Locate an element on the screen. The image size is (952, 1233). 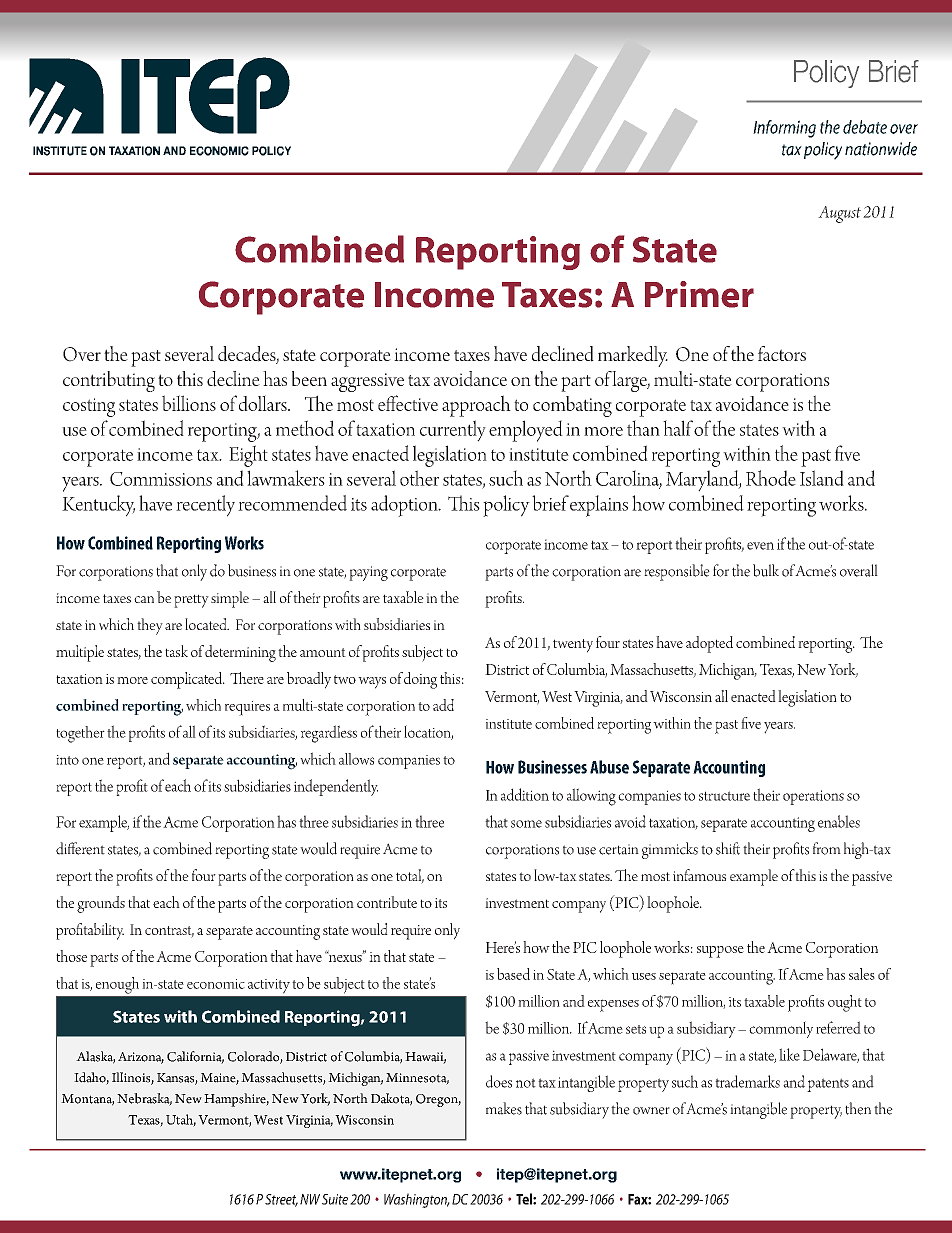
Street is located at coordinates (281, 1200).
